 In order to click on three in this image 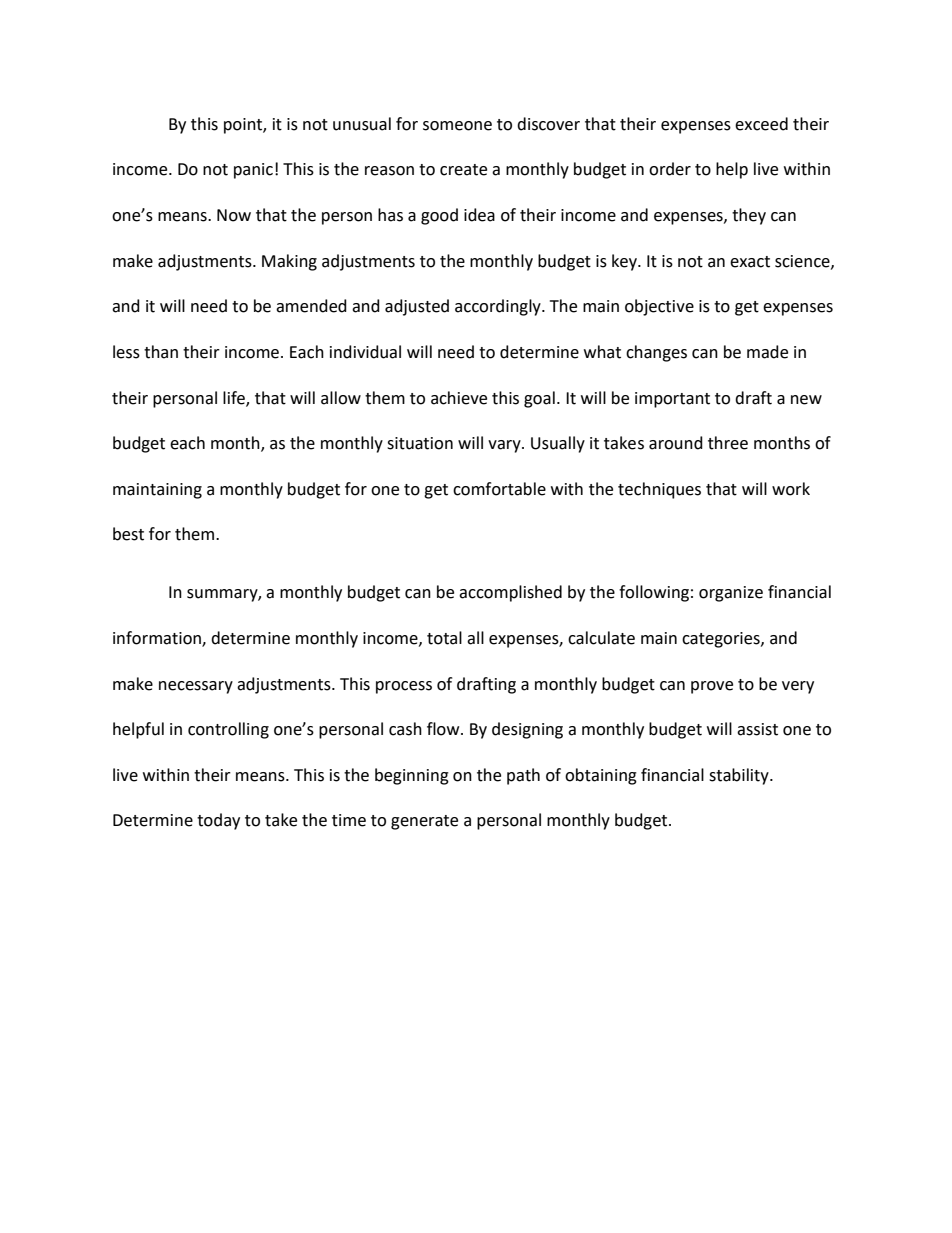, I will do `click(728, 443)`.
